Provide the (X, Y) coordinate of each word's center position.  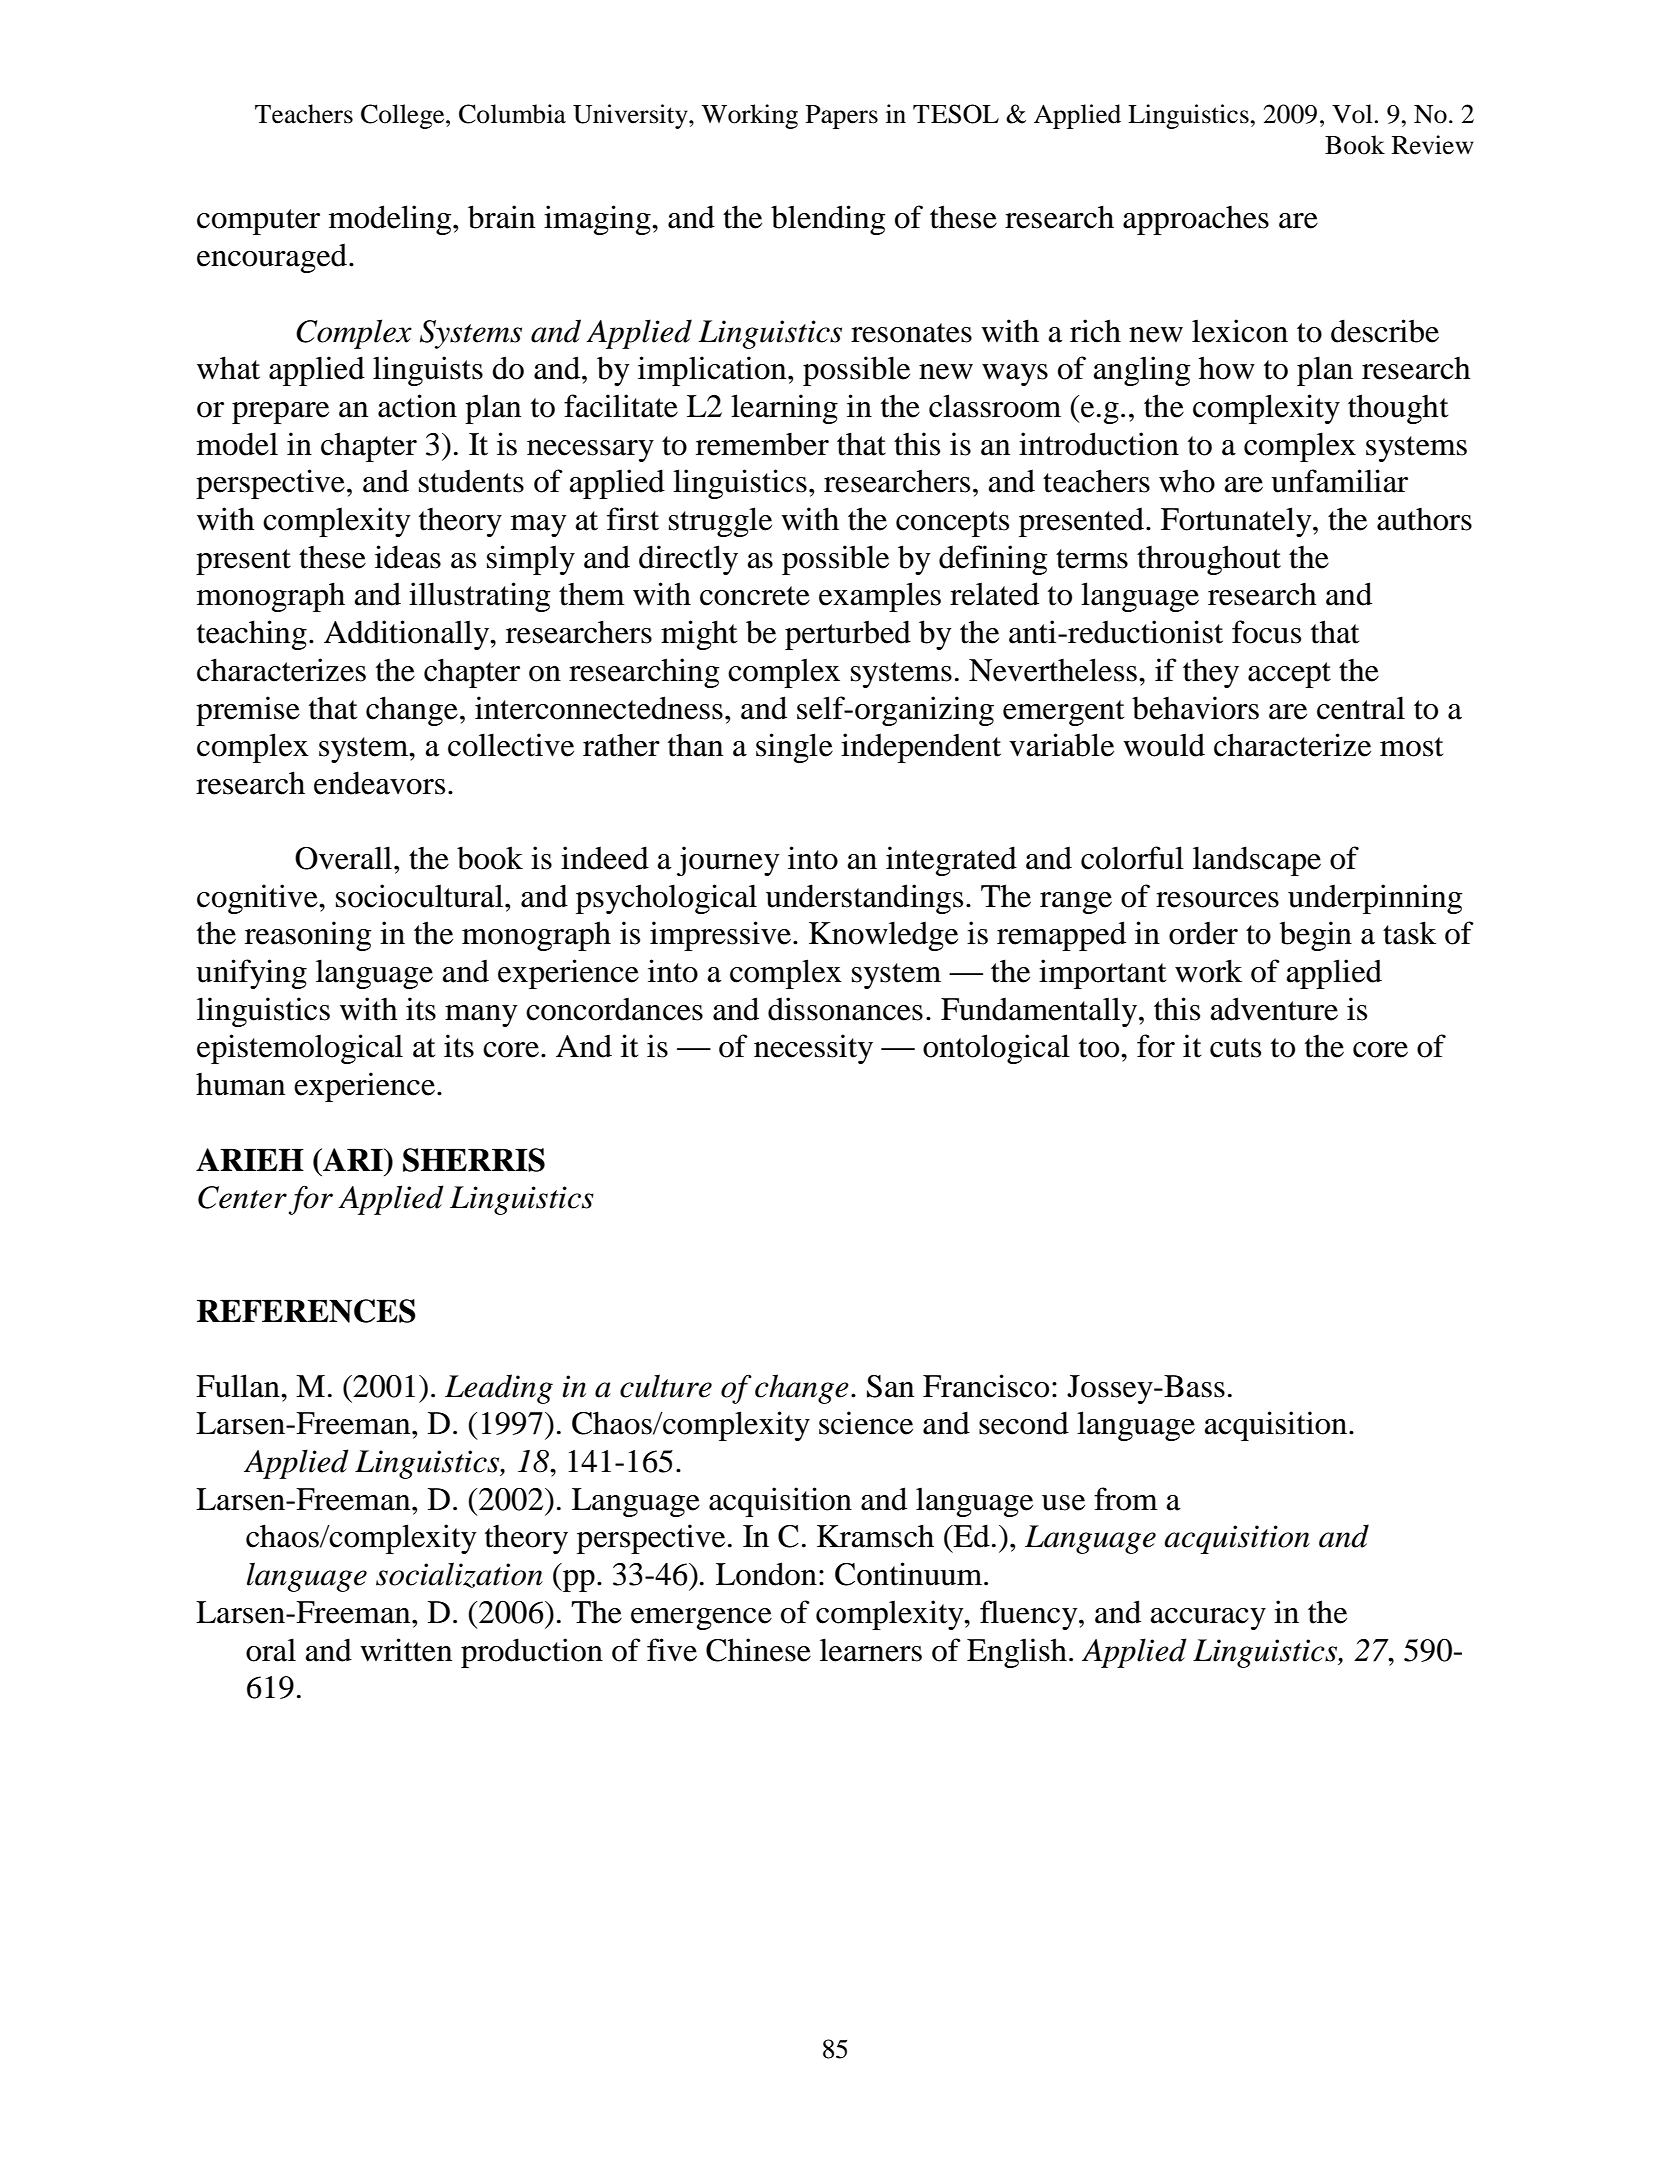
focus (1266, 632)
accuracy (1208, 1619)
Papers (842, 117)
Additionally (407, 635)
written (406, 1650)
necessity (813, 1049)
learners (871, 1650)
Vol (1352, 114)
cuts (1235, 1048)
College (404, 116)
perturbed (848, 635)
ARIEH (250, 1159)
